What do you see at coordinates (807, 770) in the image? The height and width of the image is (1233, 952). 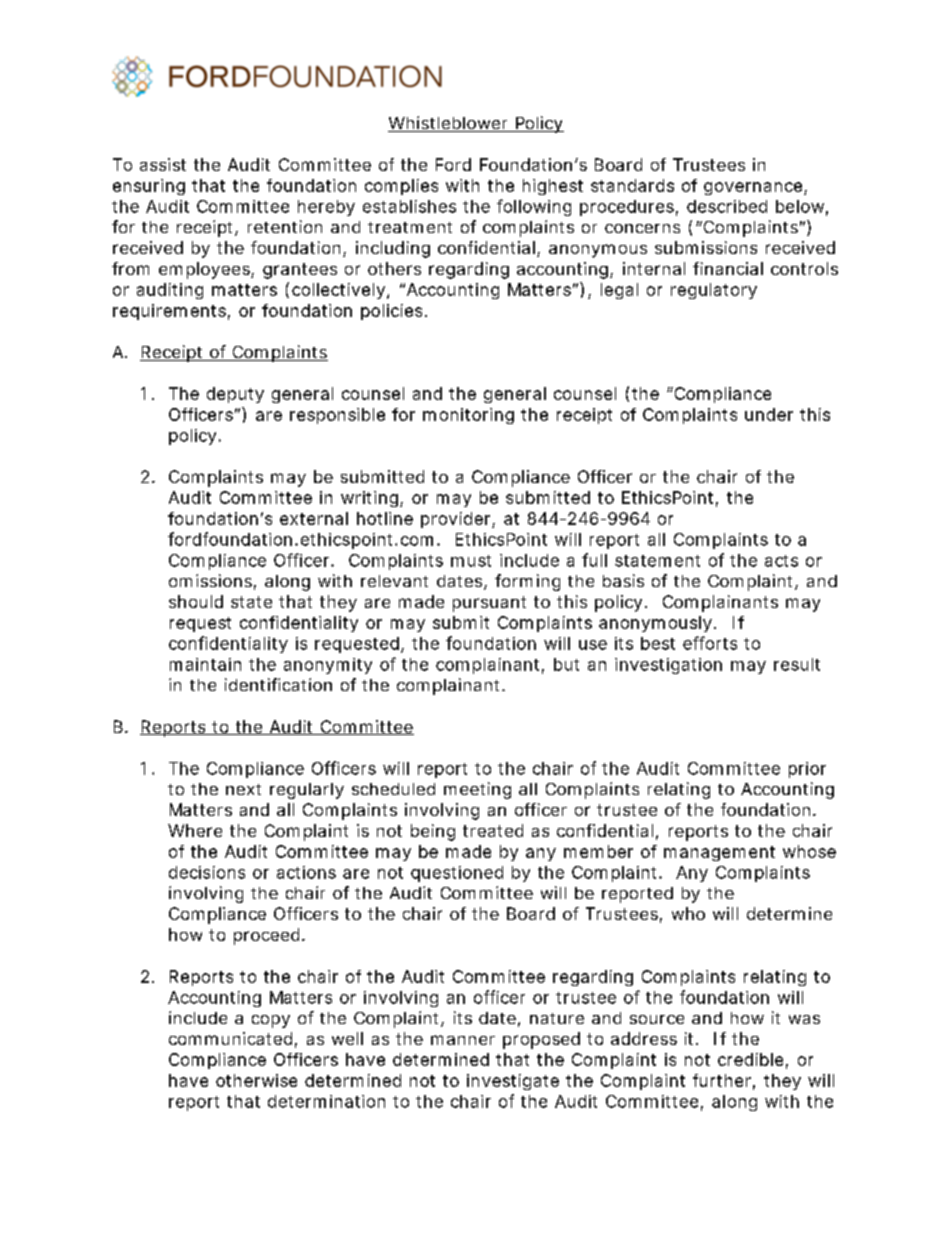 I see `prior` at bounding box center [807, 770].
